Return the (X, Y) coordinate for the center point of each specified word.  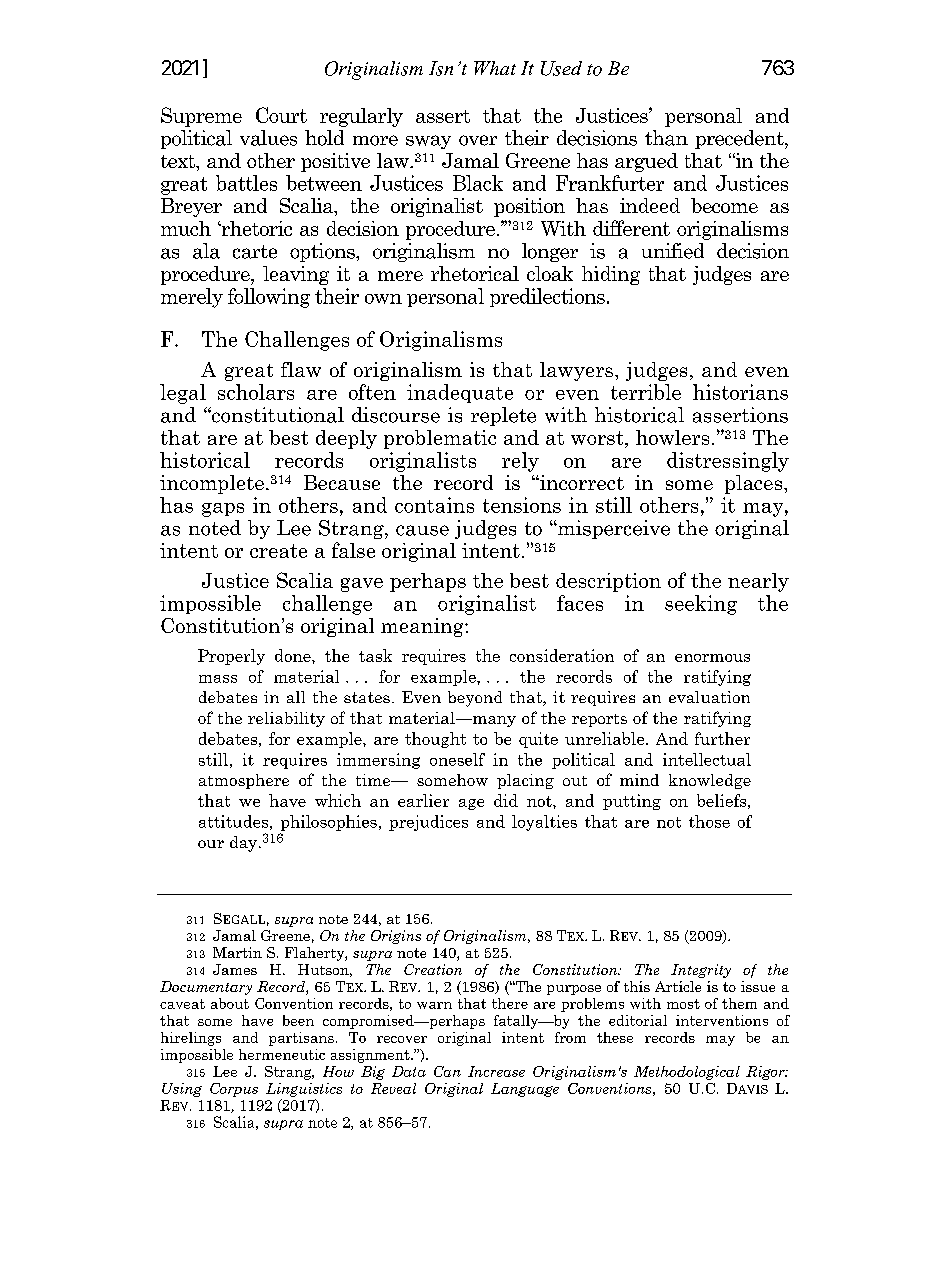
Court (281, 115)
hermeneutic (282, 1054)
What (495, 68)
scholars (256, 392)
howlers (672, 437)
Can (447, 1071)
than (666, 138)
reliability (286, 719)
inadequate (460, 393)
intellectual (707, 759)
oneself (457, 759)
